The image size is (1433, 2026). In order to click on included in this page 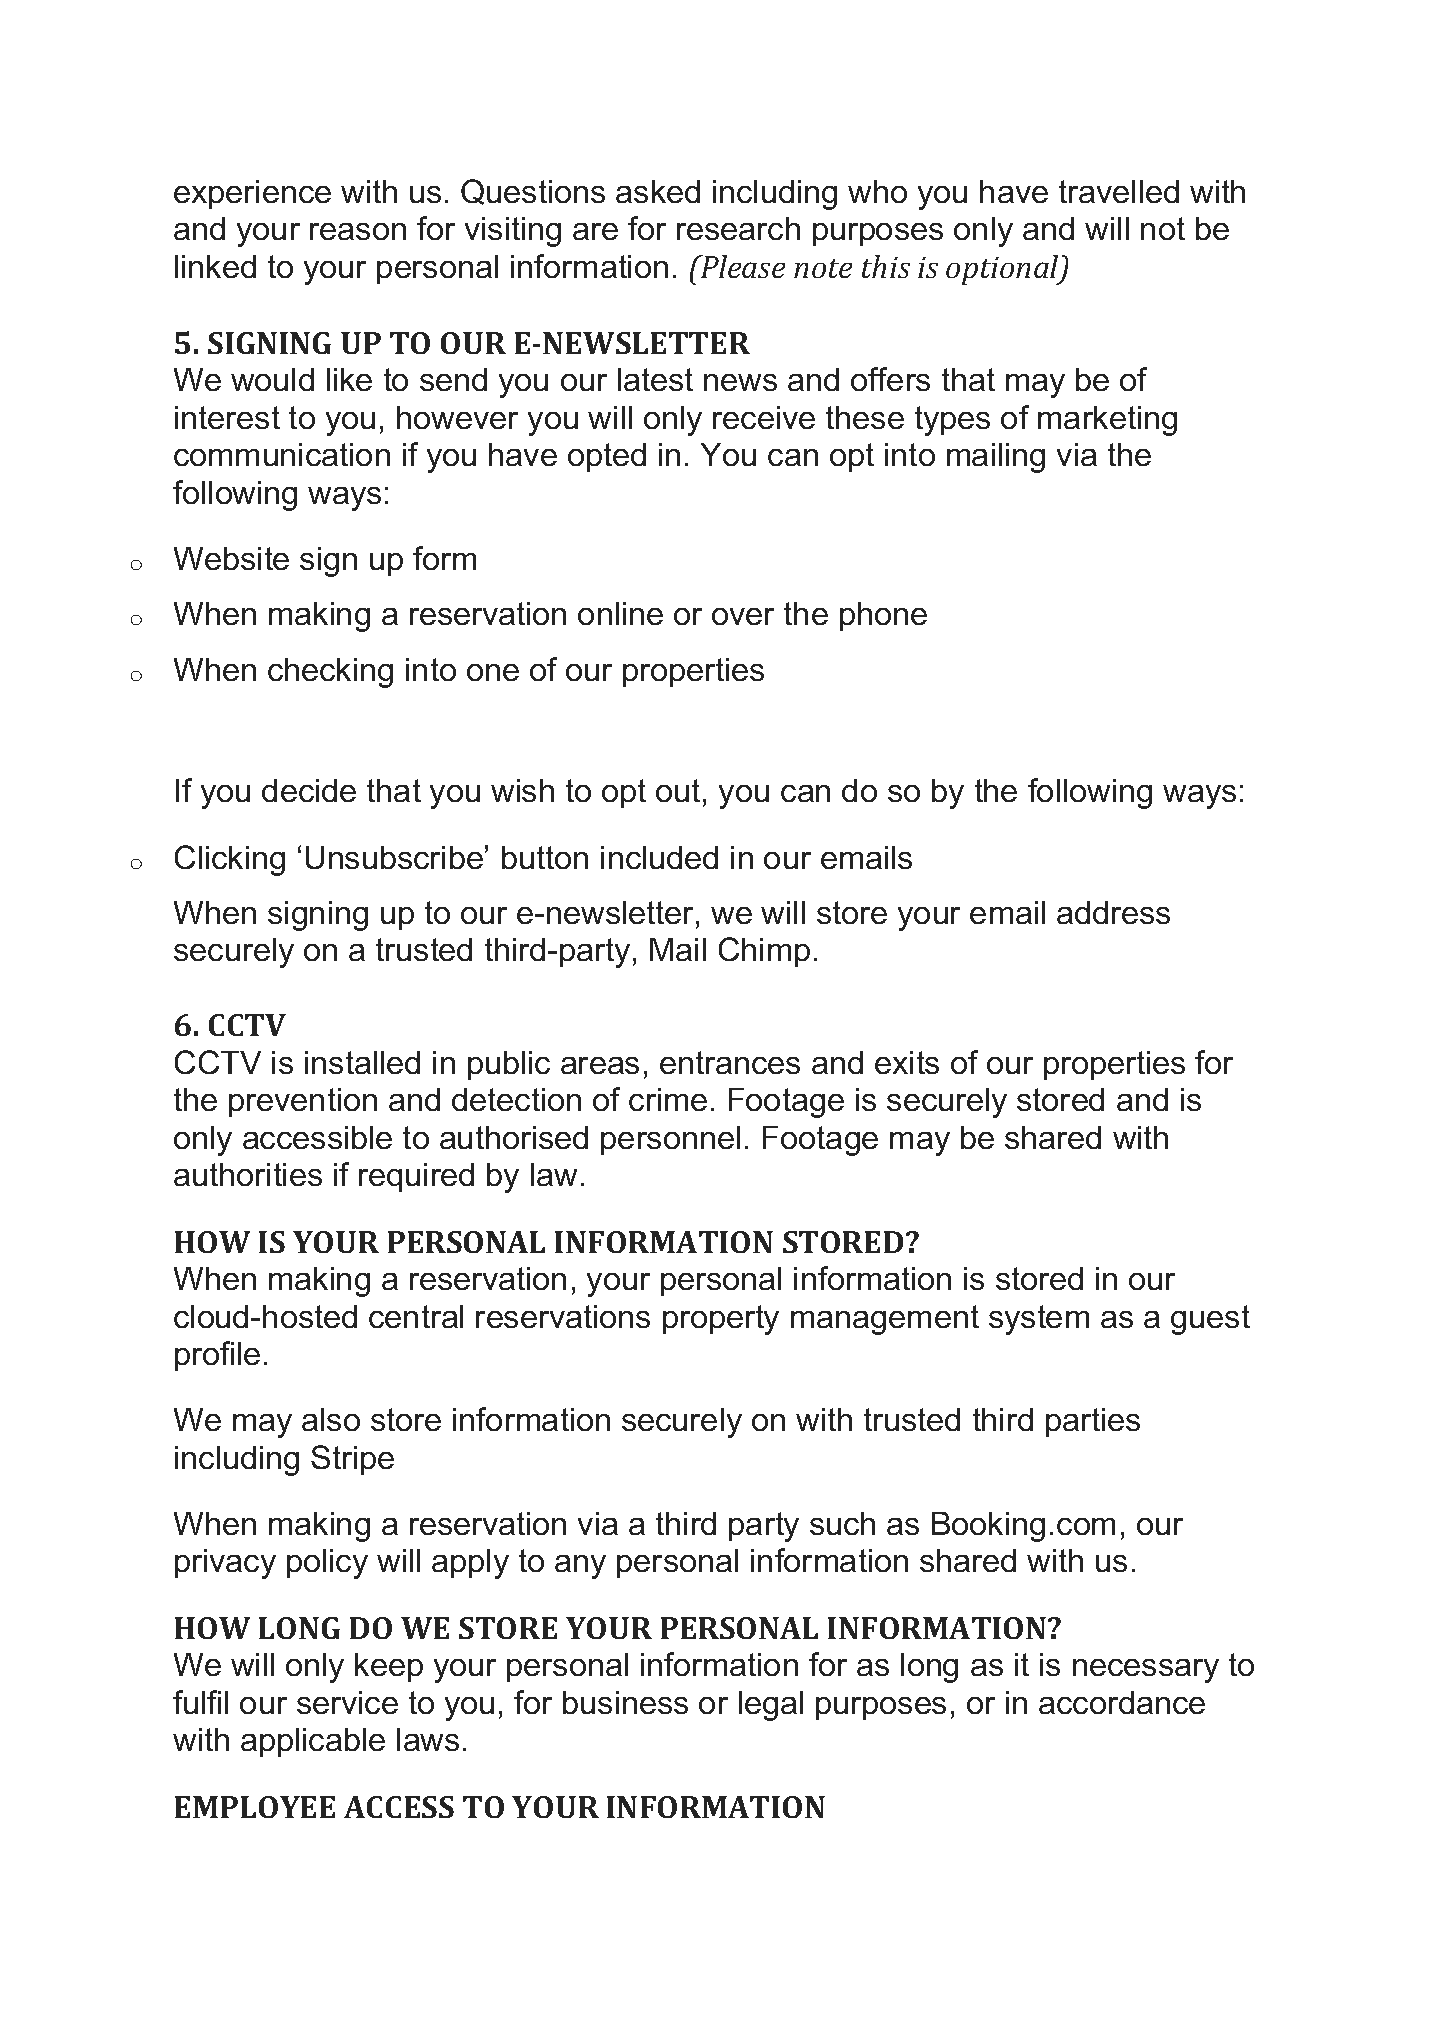, I will do `click(659, 857)`.
